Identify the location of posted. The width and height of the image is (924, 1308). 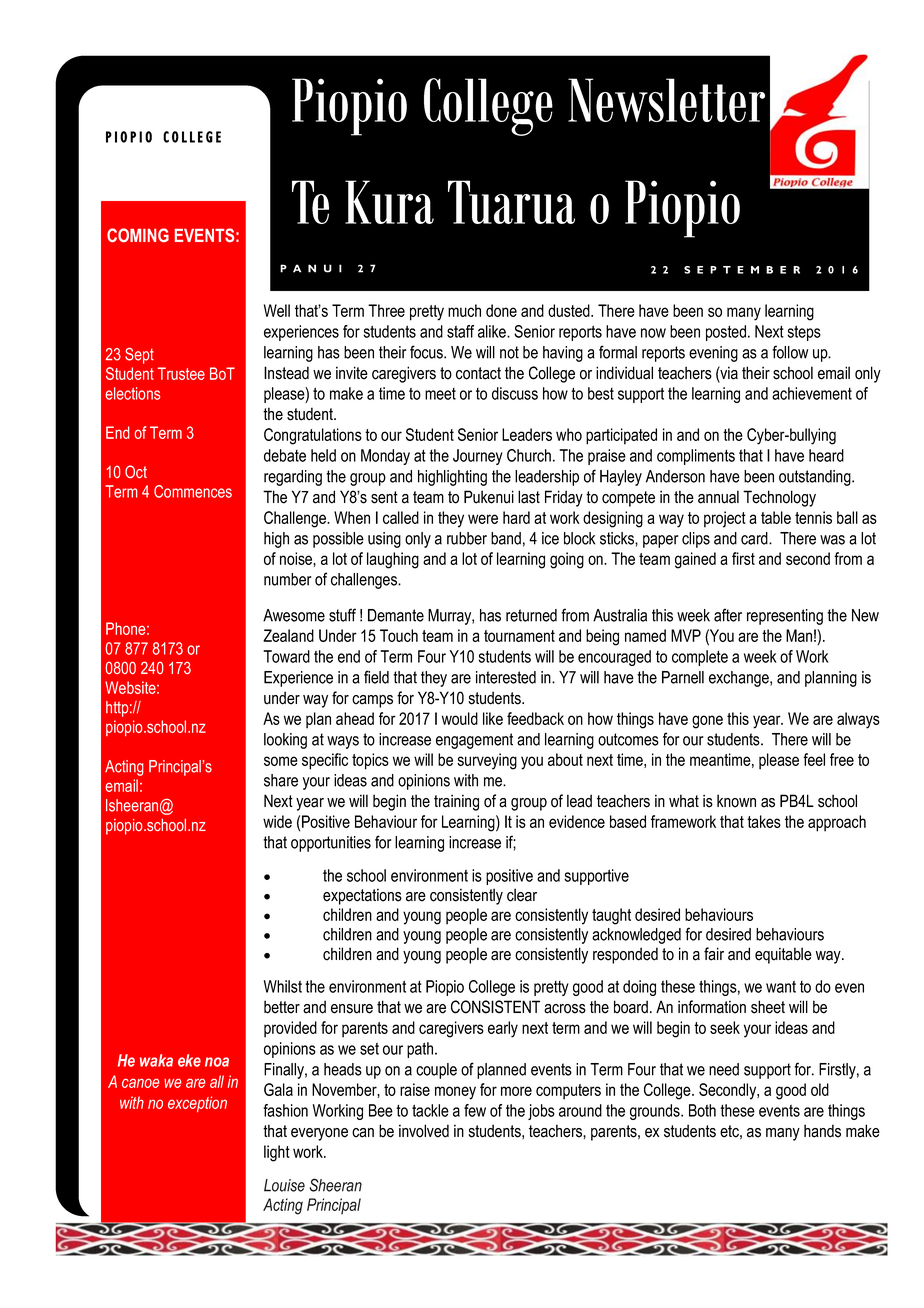
(727, 333).
